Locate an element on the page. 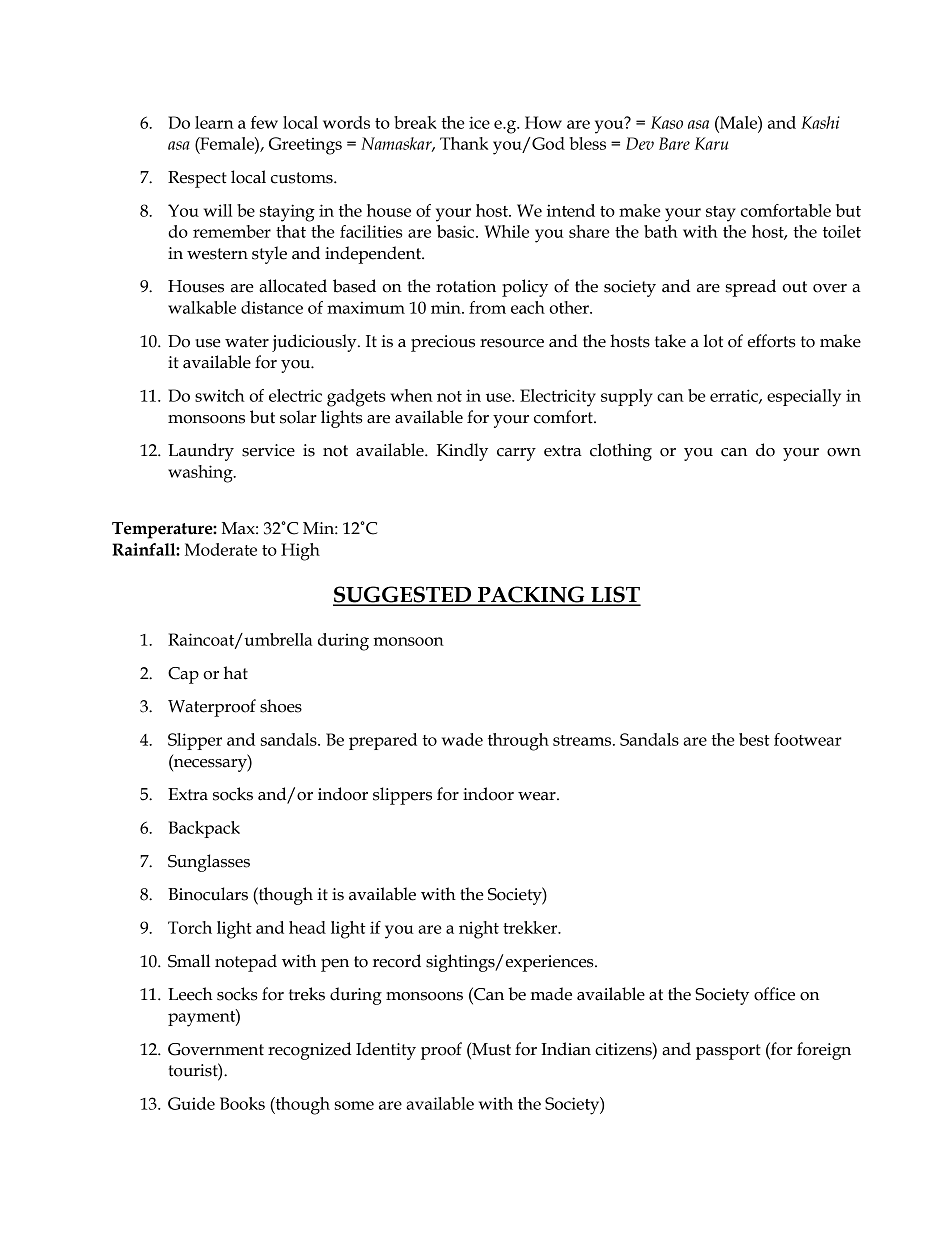 This image has width=952, height=1233. Books is located at coordinates (242, 1103).
